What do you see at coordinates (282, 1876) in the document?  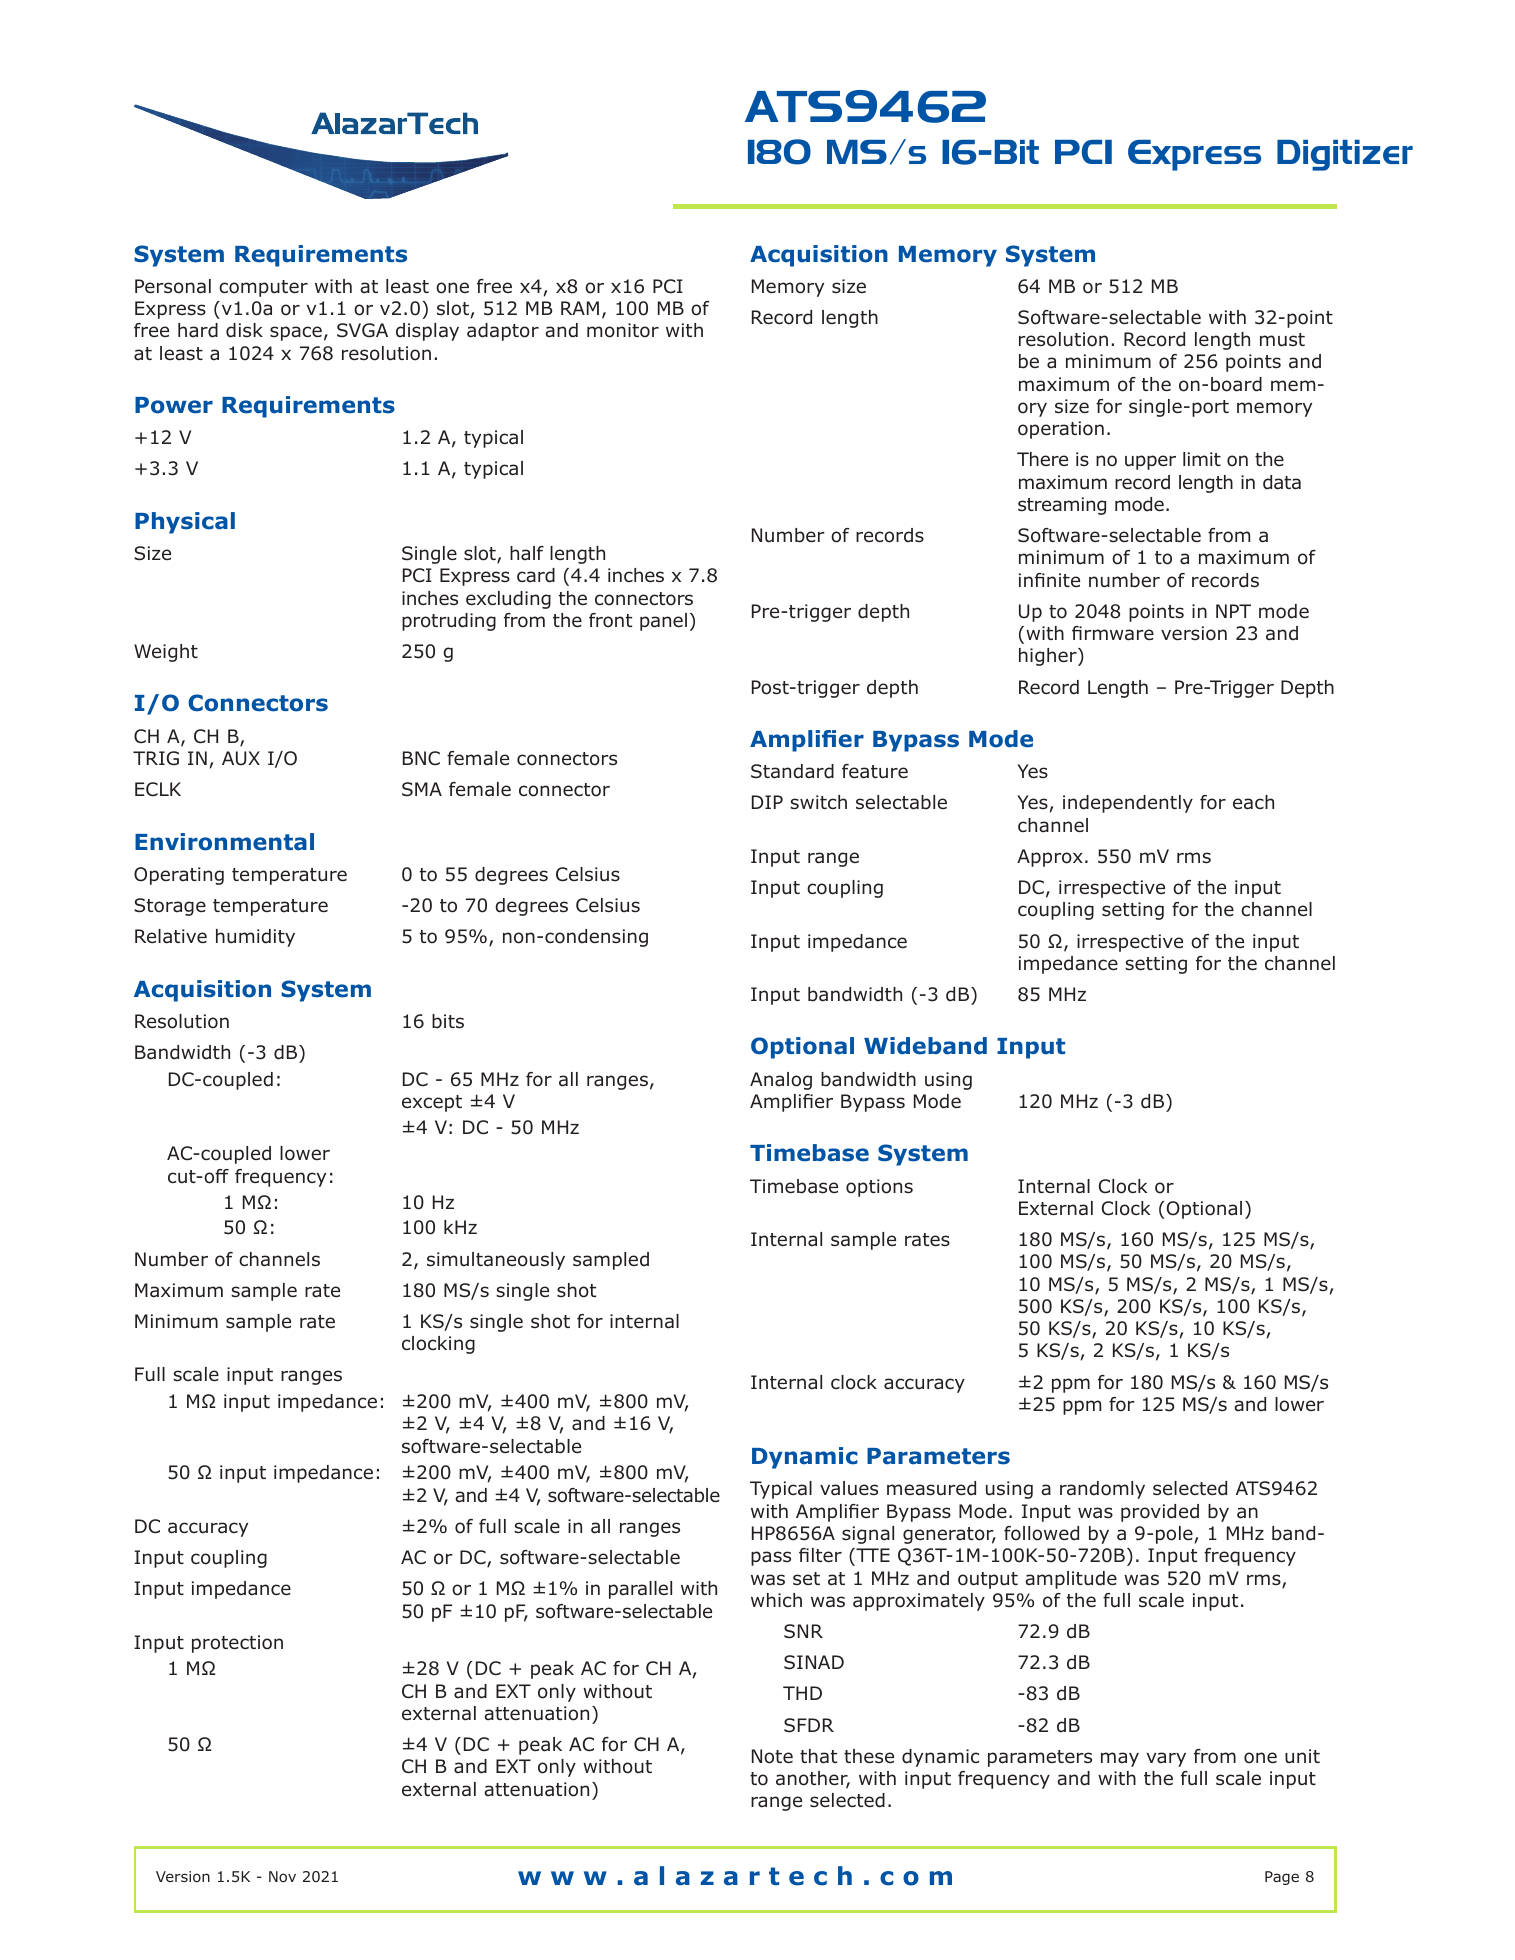 I see `Nov` at bounding box center [282, 1876].
